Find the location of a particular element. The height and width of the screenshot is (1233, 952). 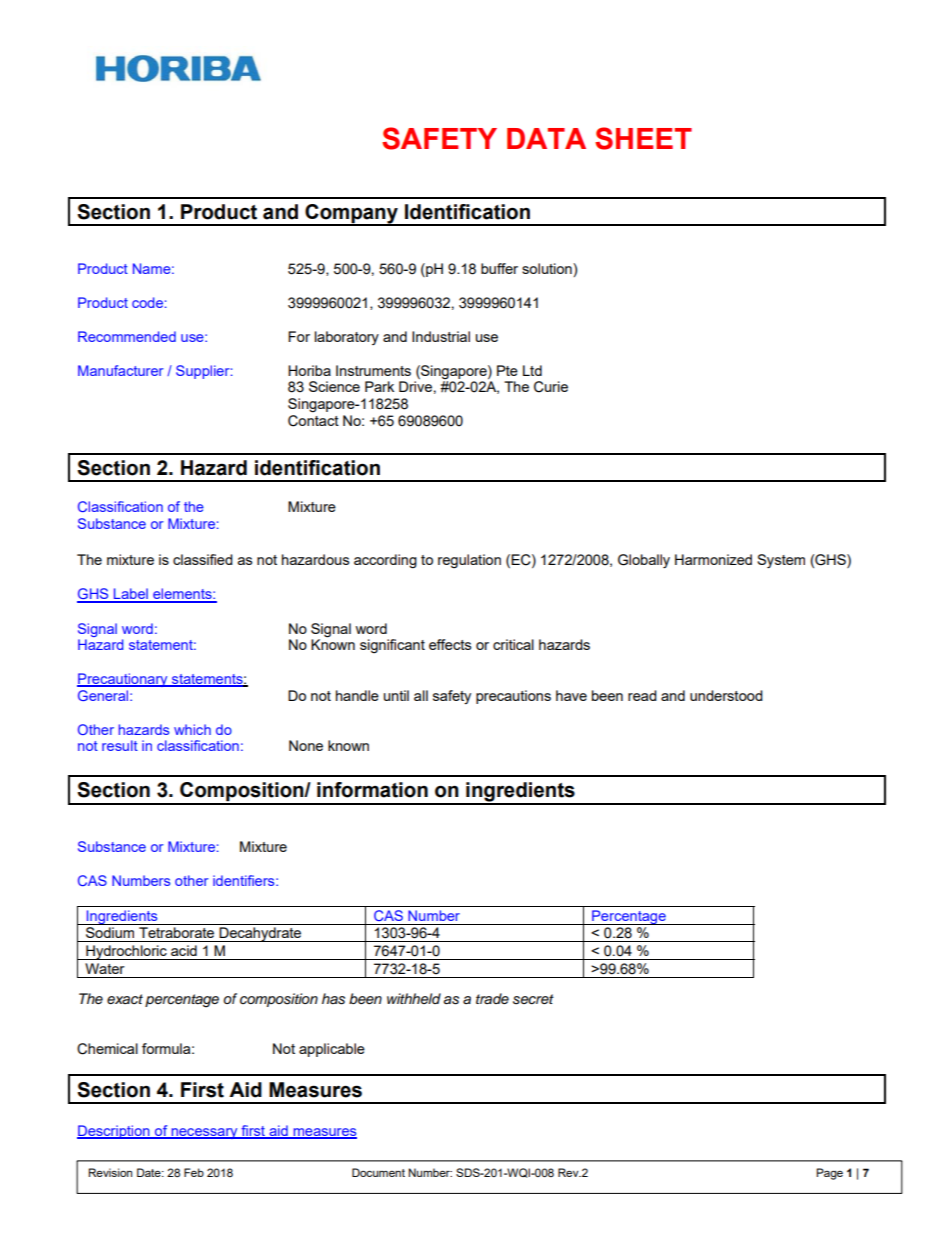

SHEET is located at coordinates (643, 138).
